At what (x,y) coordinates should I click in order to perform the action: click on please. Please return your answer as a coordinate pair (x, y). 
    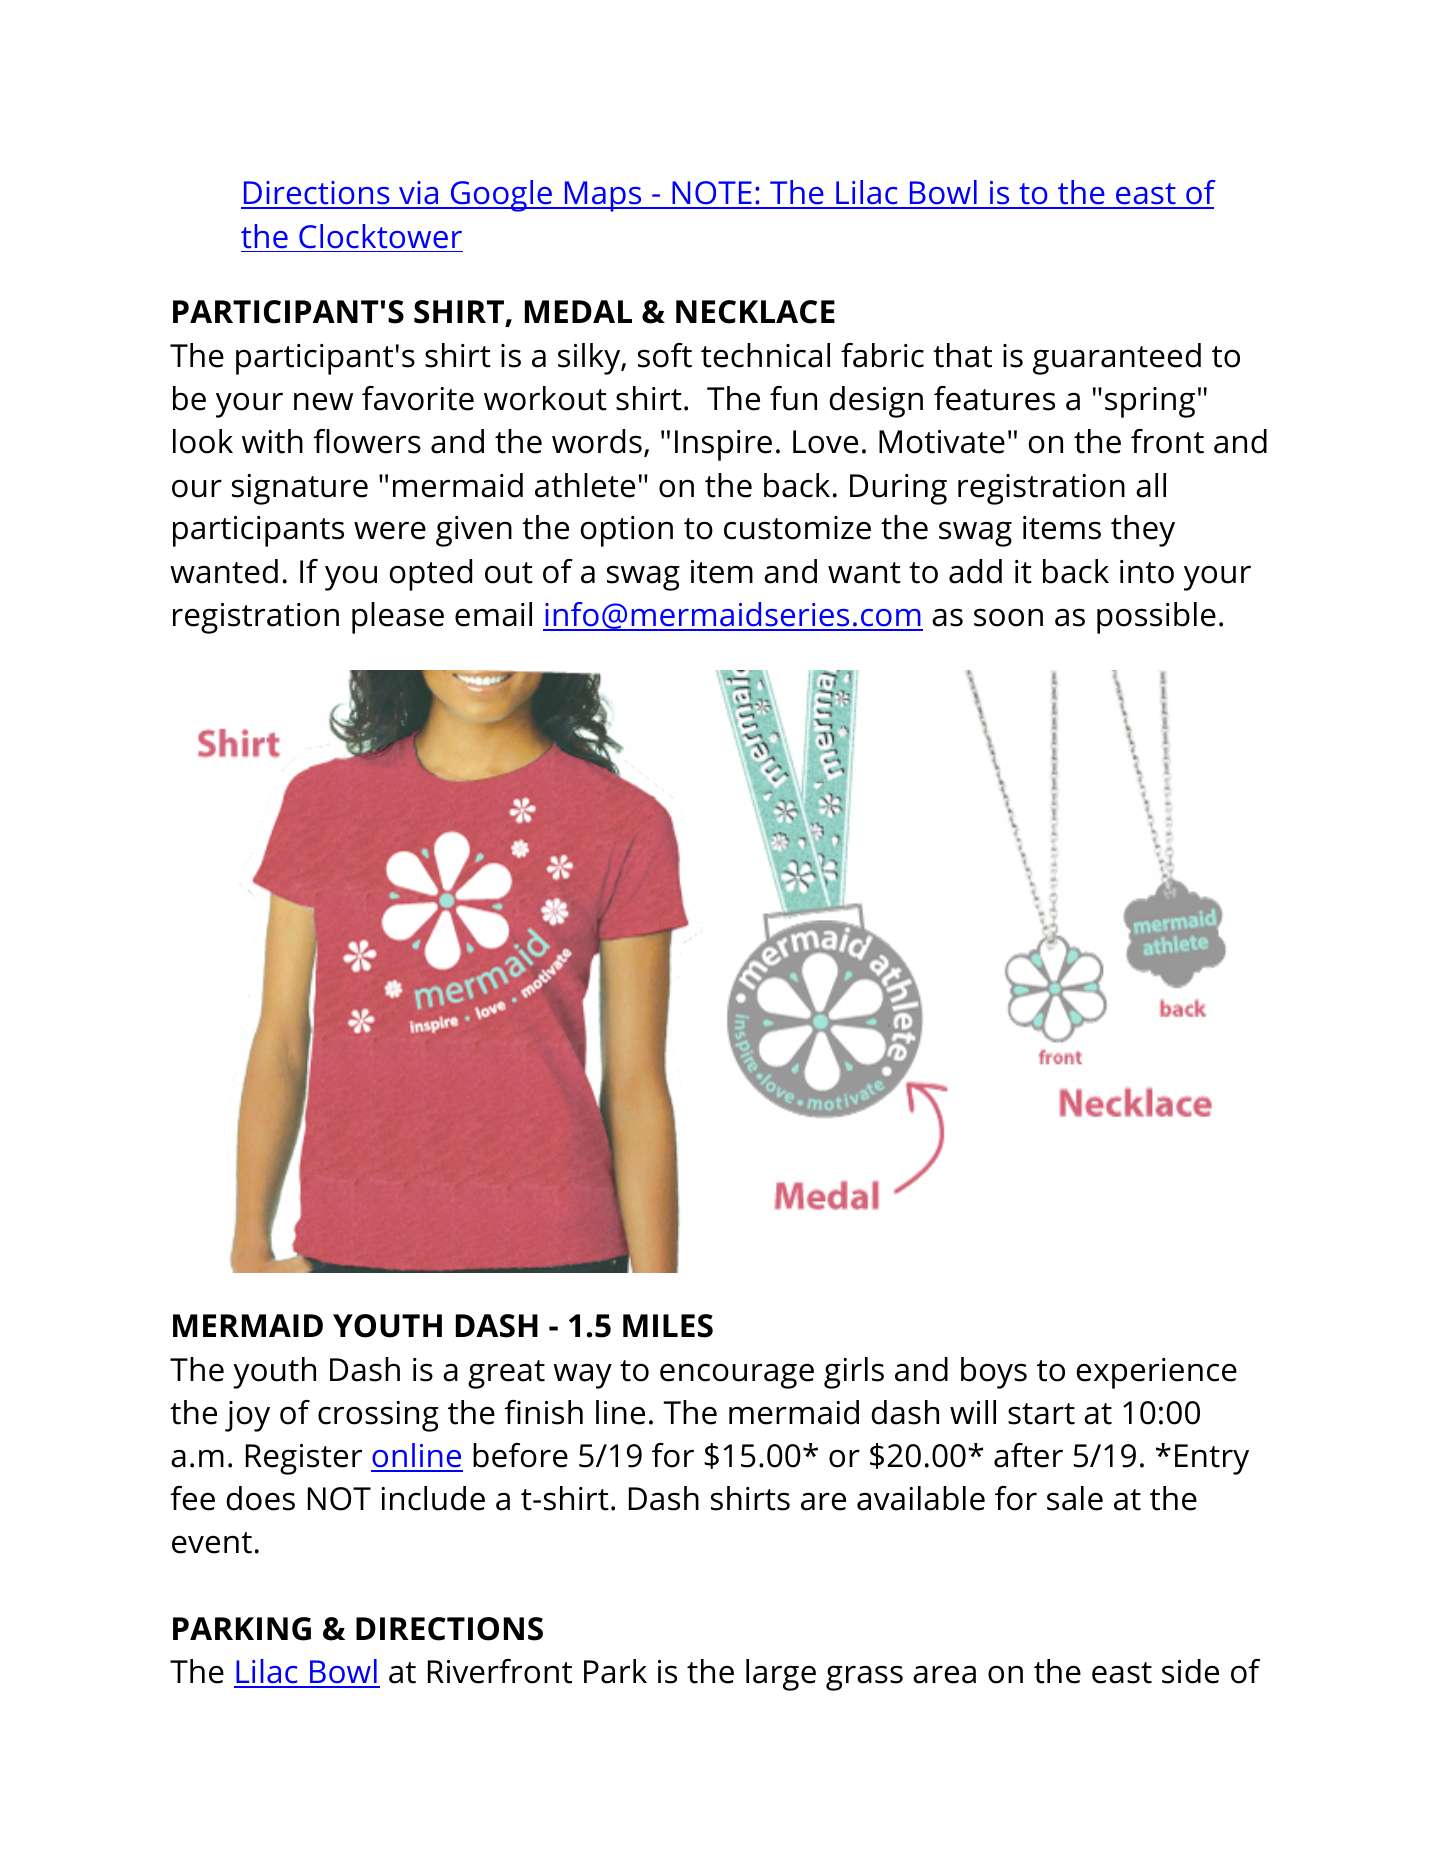
    Looking at the image, I should click on (398, 618).
